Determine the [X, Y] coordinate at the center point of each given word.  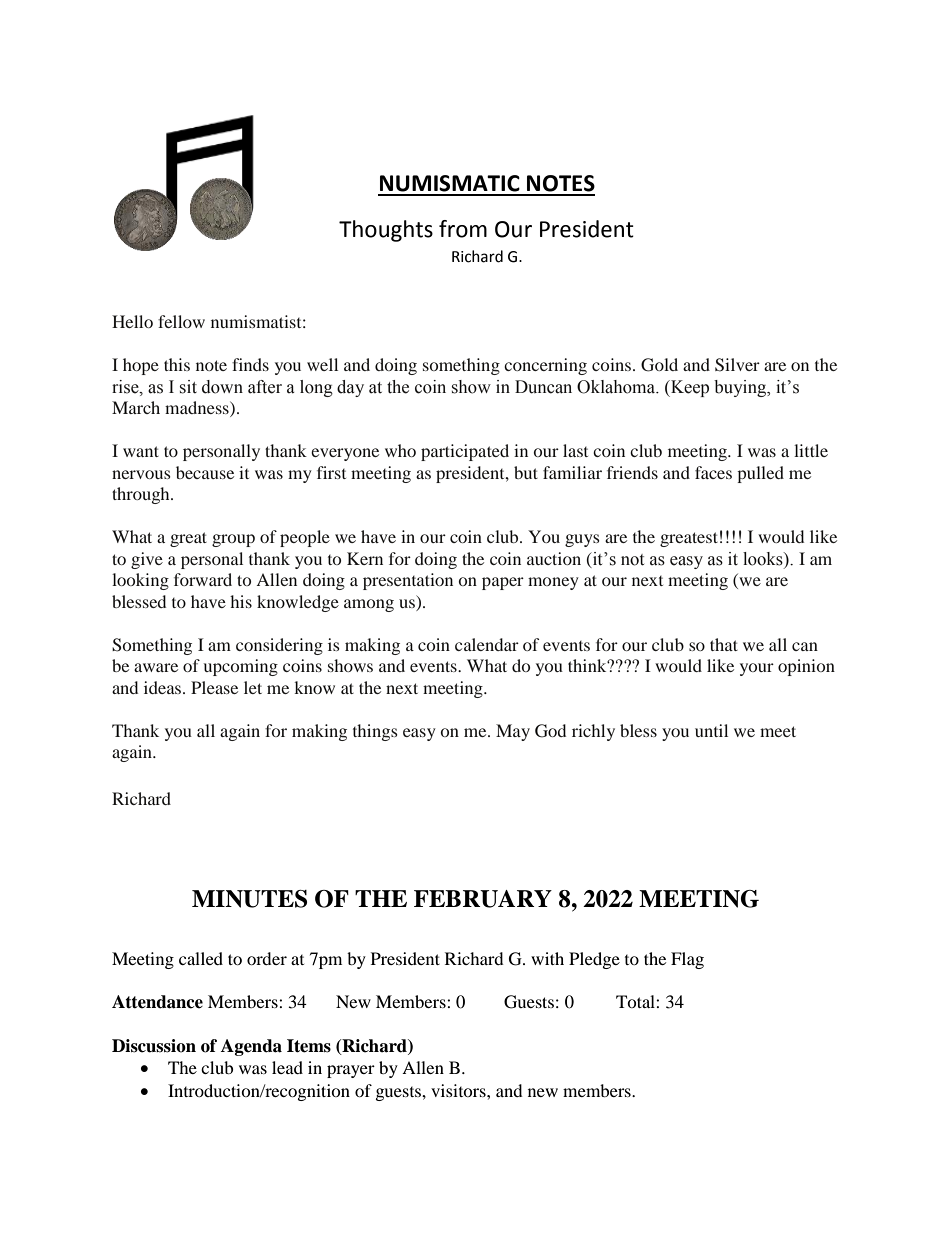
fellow [181, 321]
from [463, 229]
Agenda [251, 1047]
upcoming [241, 667]
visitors [459, 1090]
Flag [687, 960]
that [724, 644]
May [513, 732]
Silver [737, 365]
